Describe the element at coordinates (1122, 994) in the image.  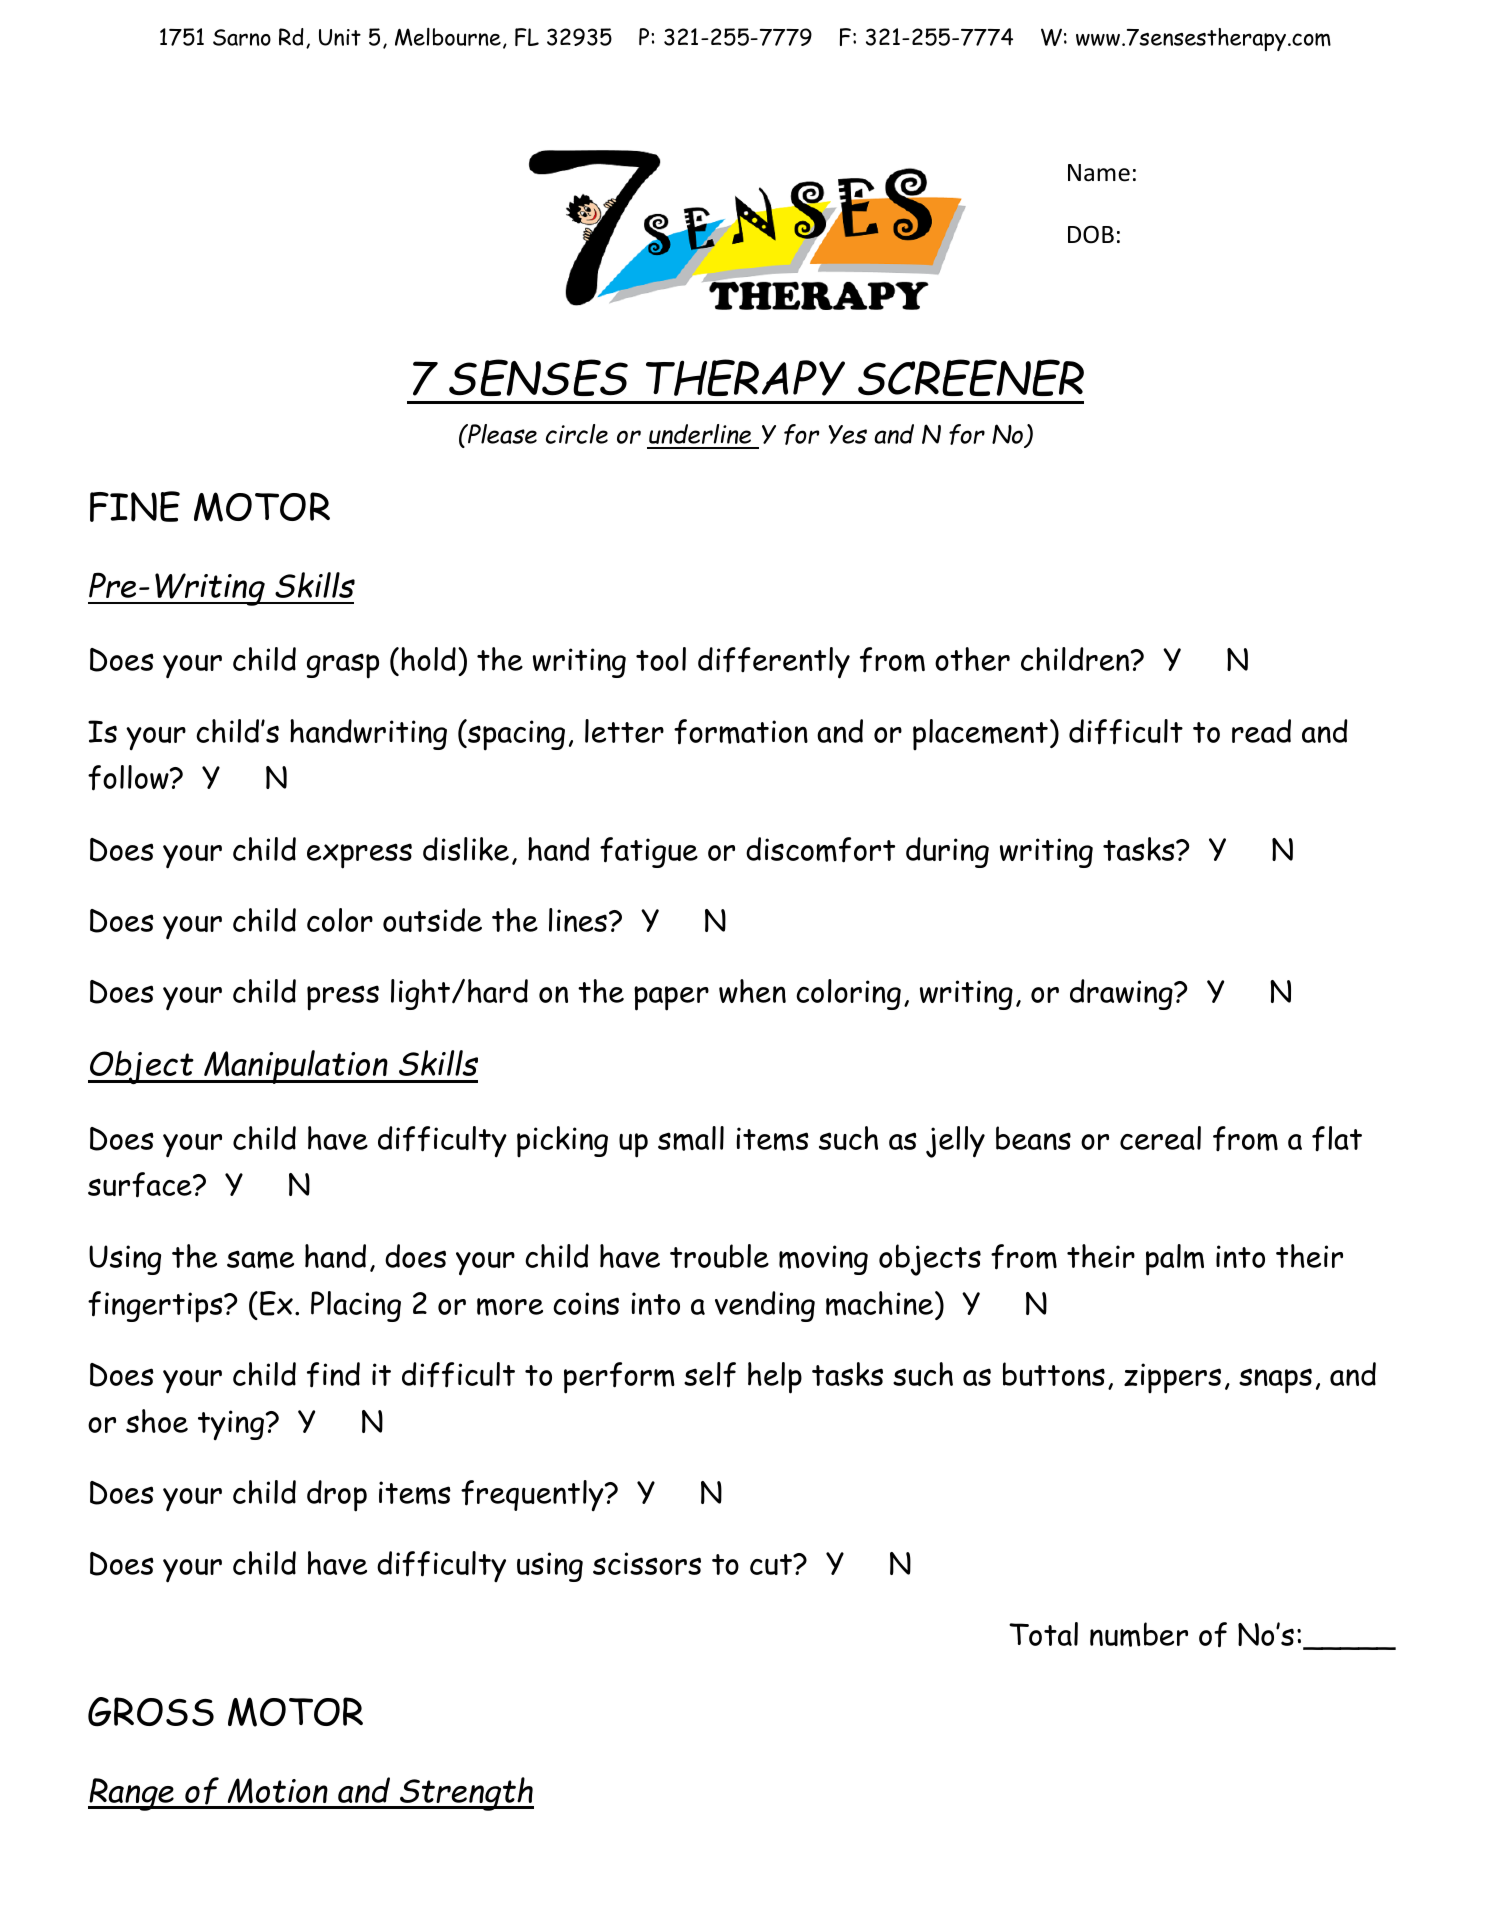
I see `drawing` at that location.
